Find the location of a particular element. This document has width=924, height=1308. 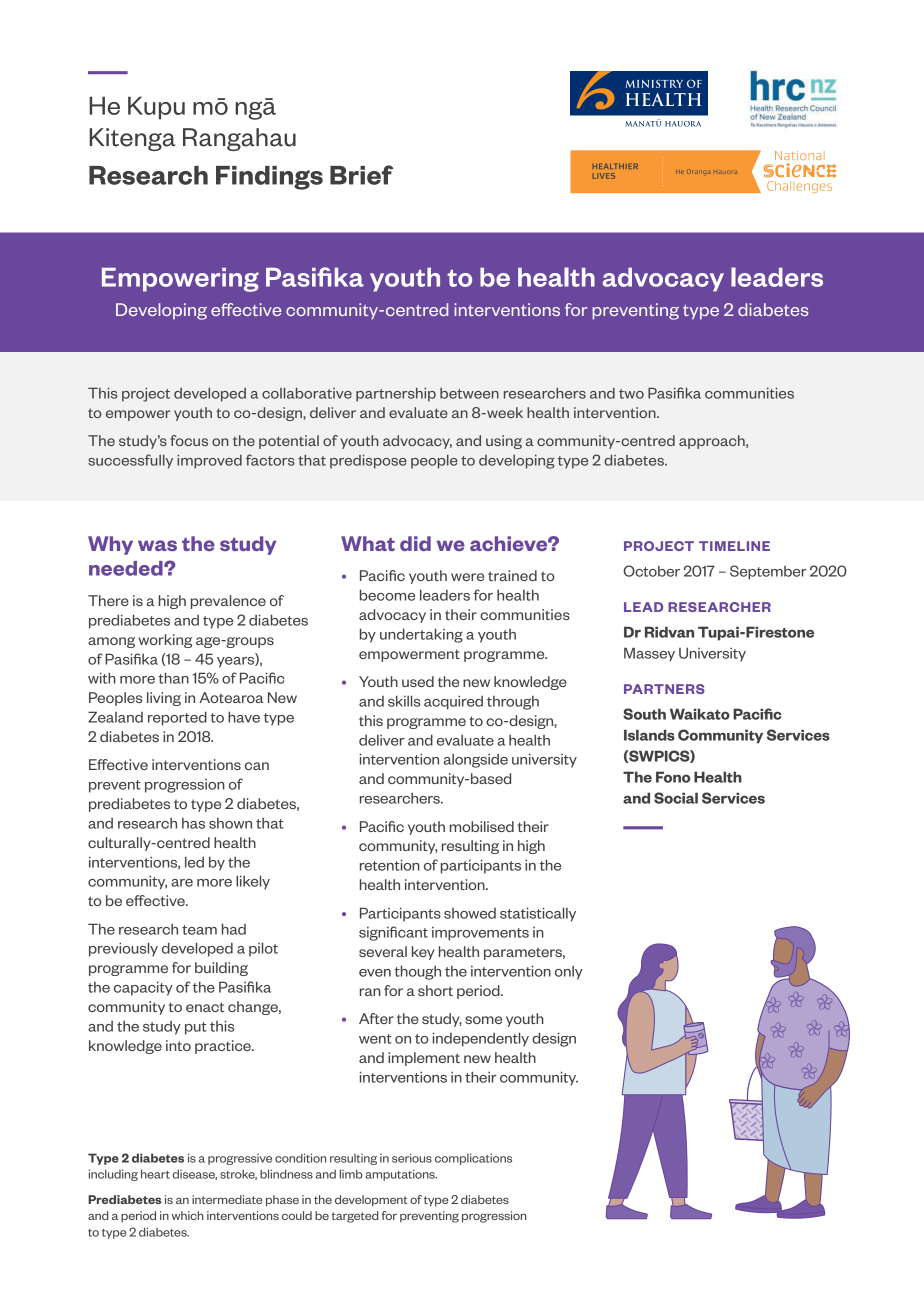

heart is located at coordinates (155, 1174).
